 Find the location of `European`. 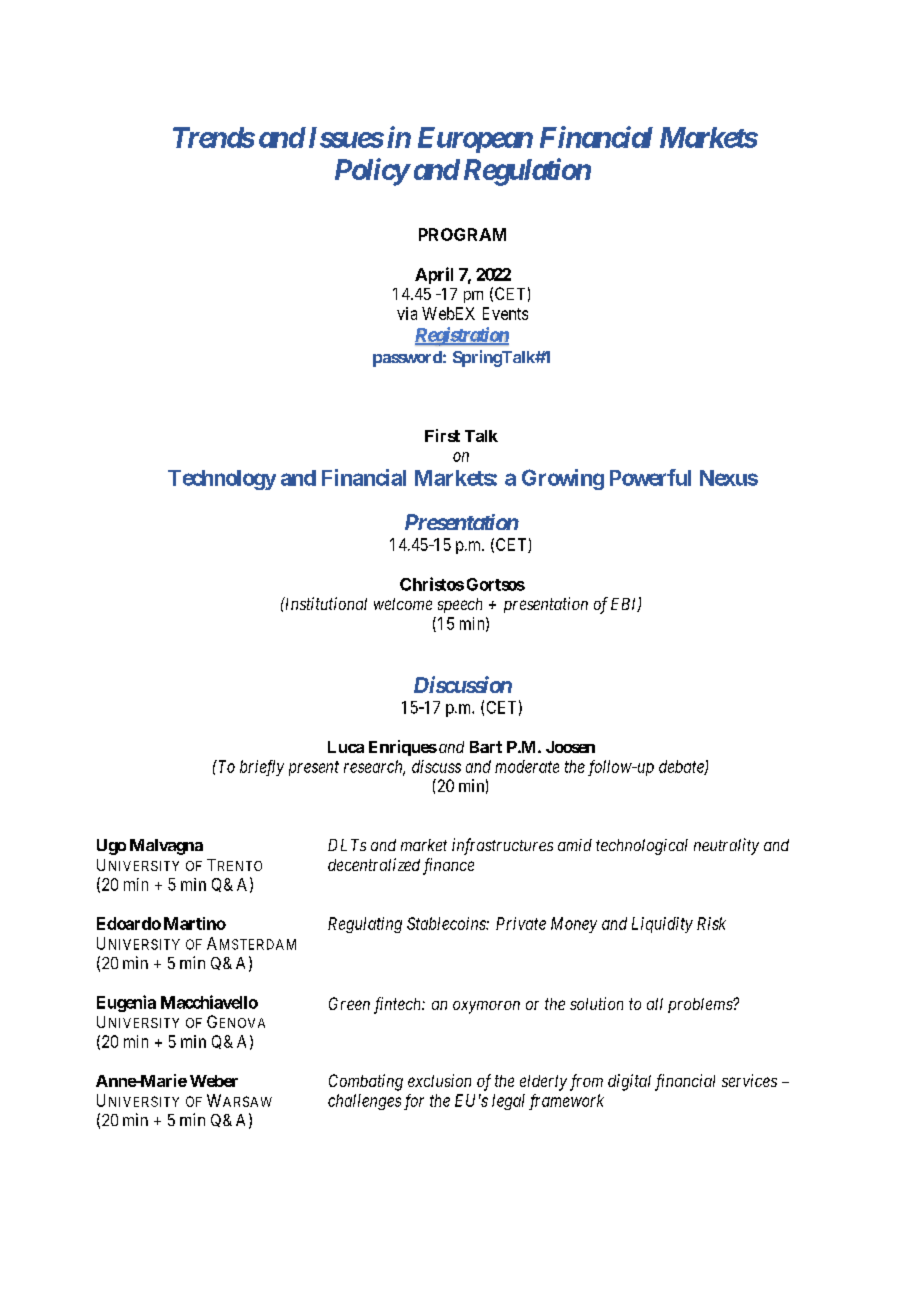

European is located at coordinates (475, 140).
